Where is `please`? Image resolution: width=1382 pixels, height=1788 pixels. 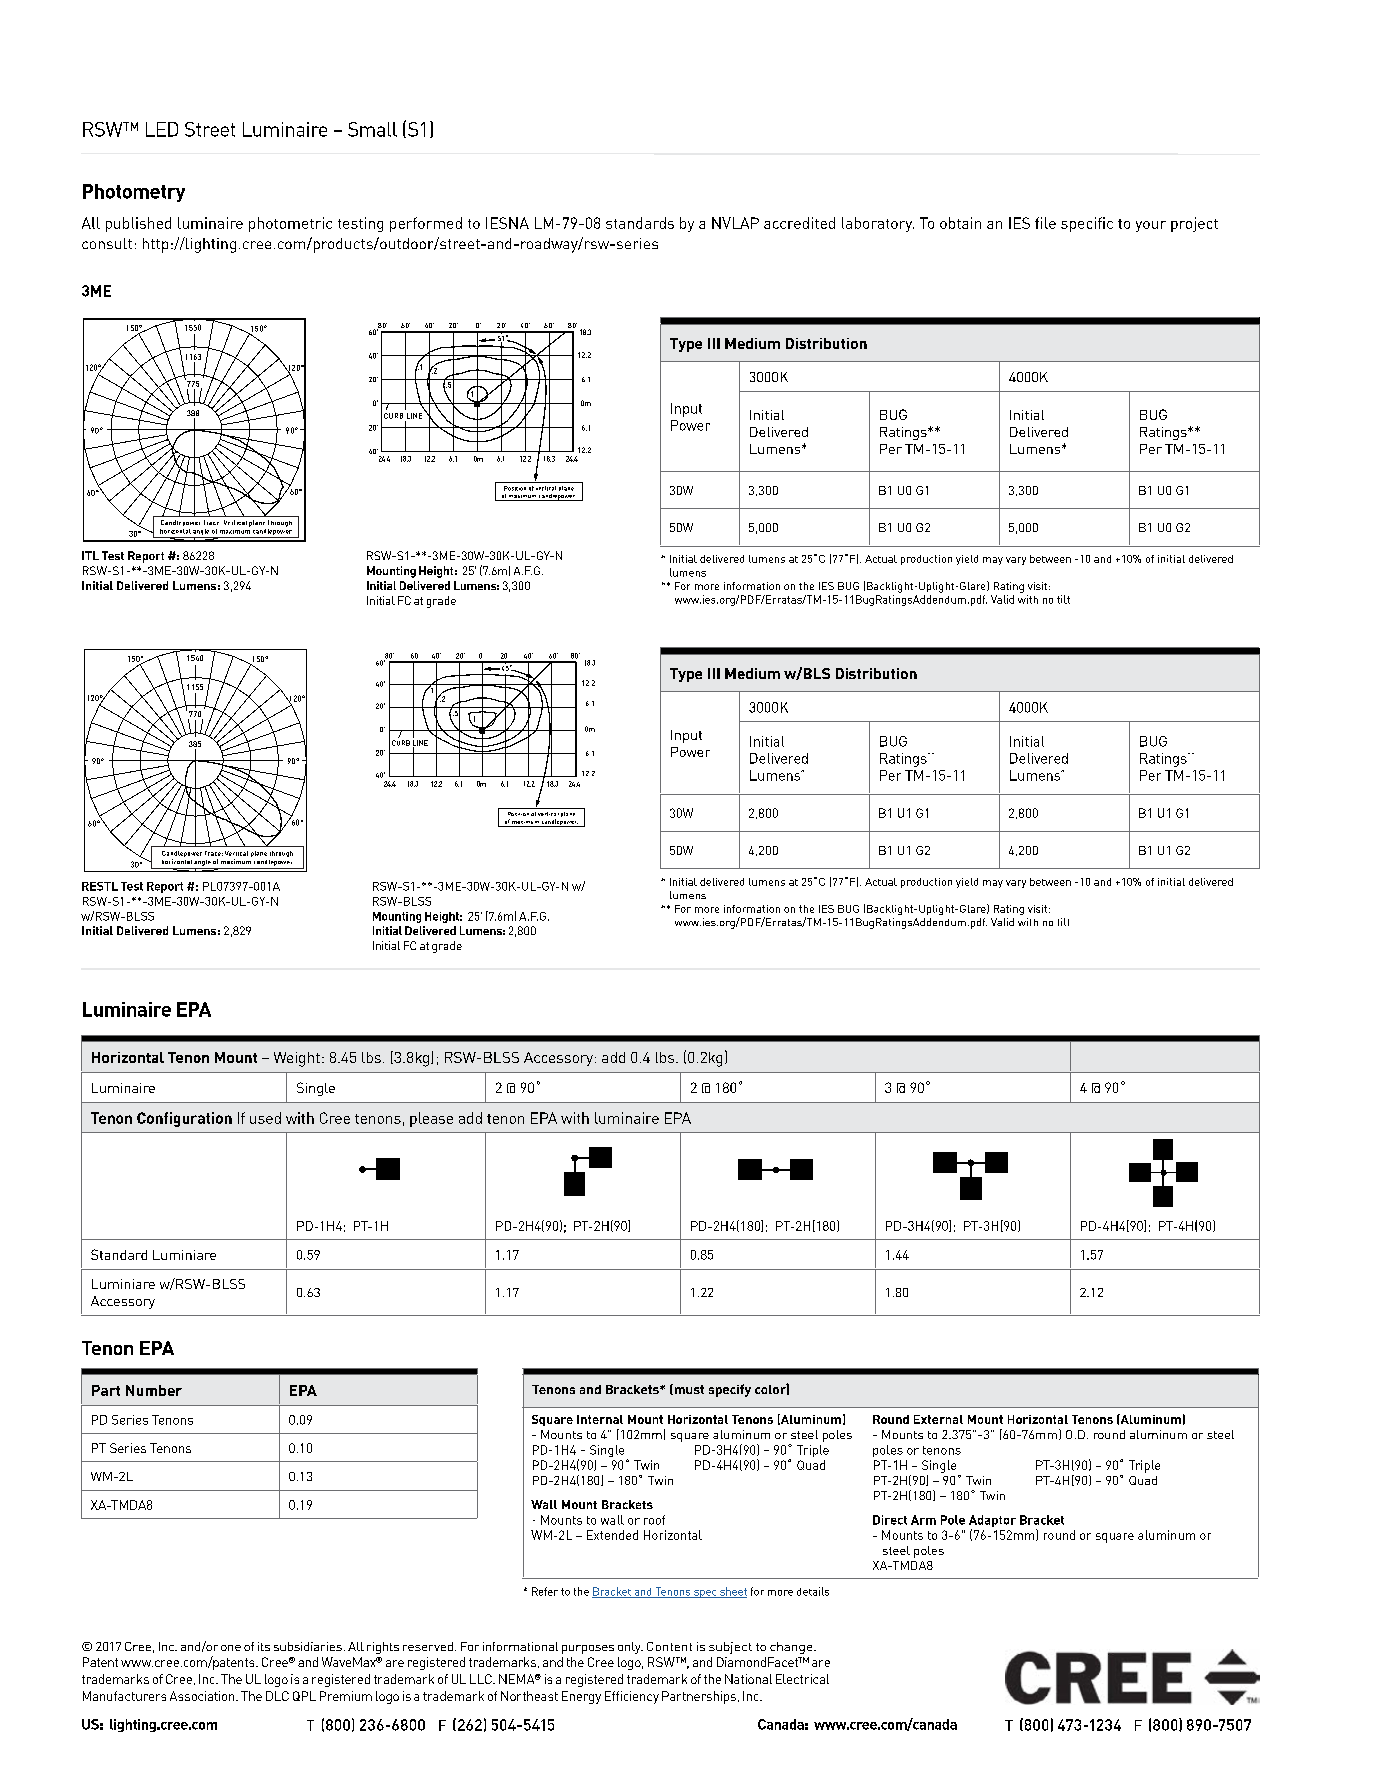
please is located at coordinates (431, 1119).
